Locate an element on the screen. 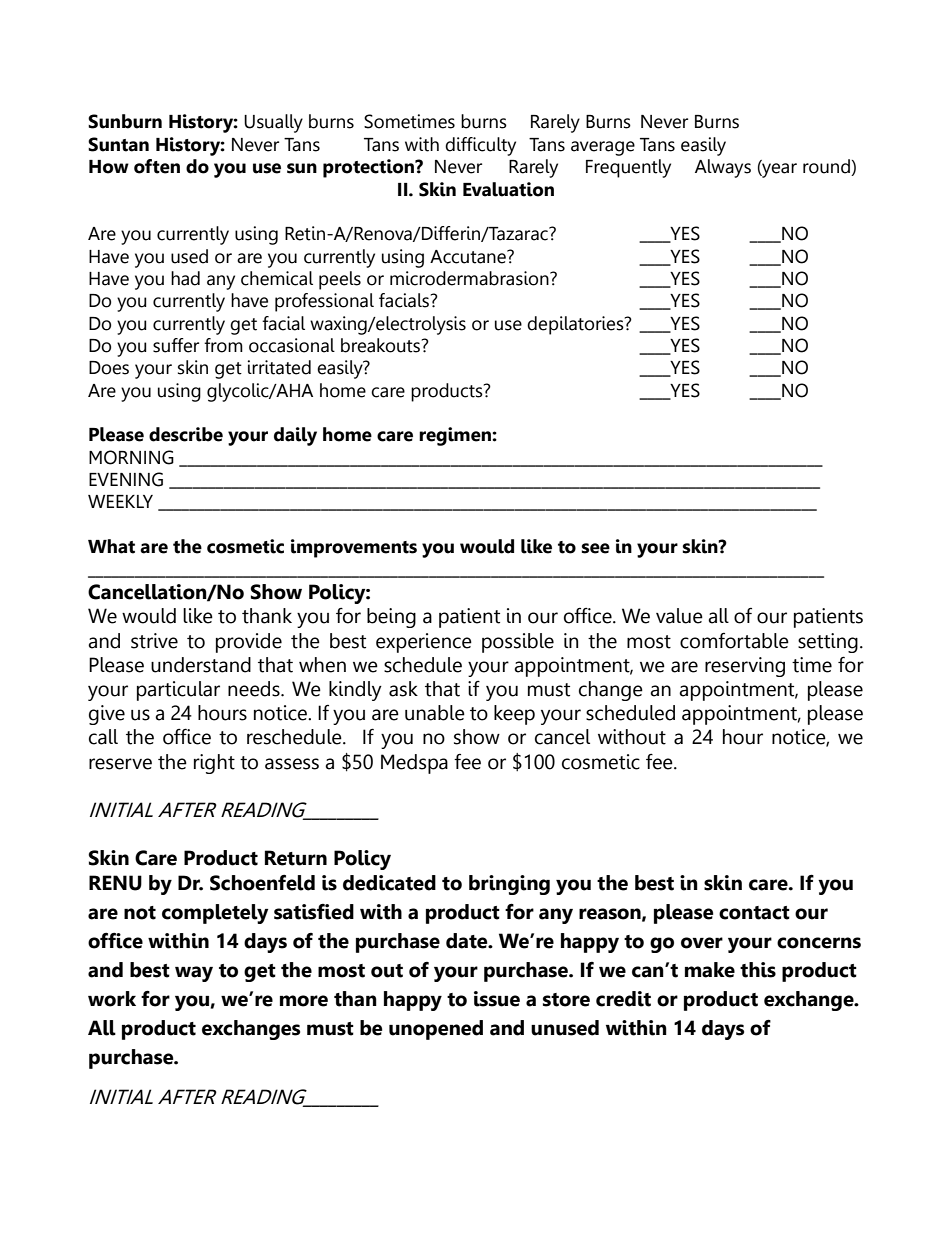 Image resolution: width=952 pixels, height=1233 pixels. issue is located at coordinates (497, 999).
